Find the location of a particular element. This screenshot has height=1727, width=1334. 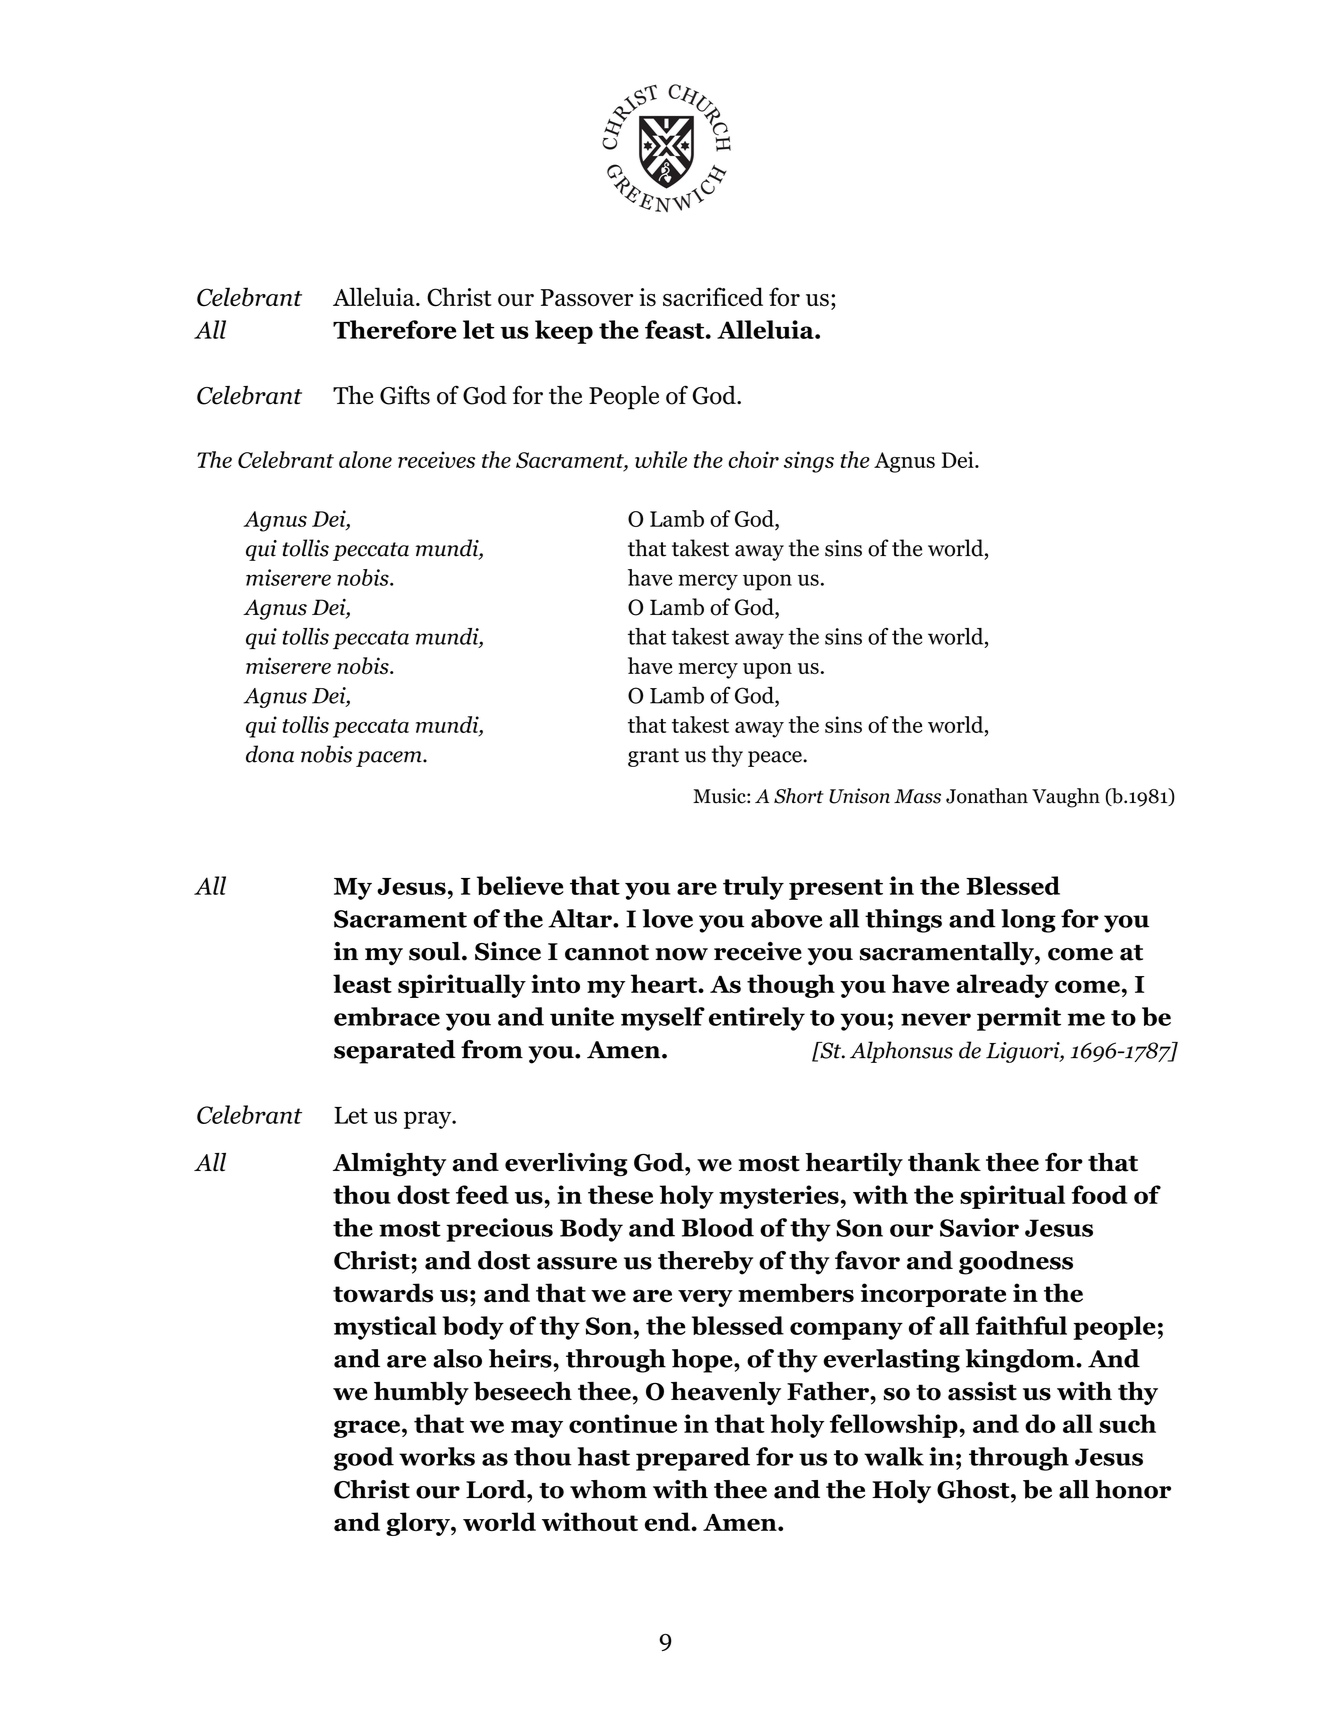

myself is located at coordinates (663, 1019).
